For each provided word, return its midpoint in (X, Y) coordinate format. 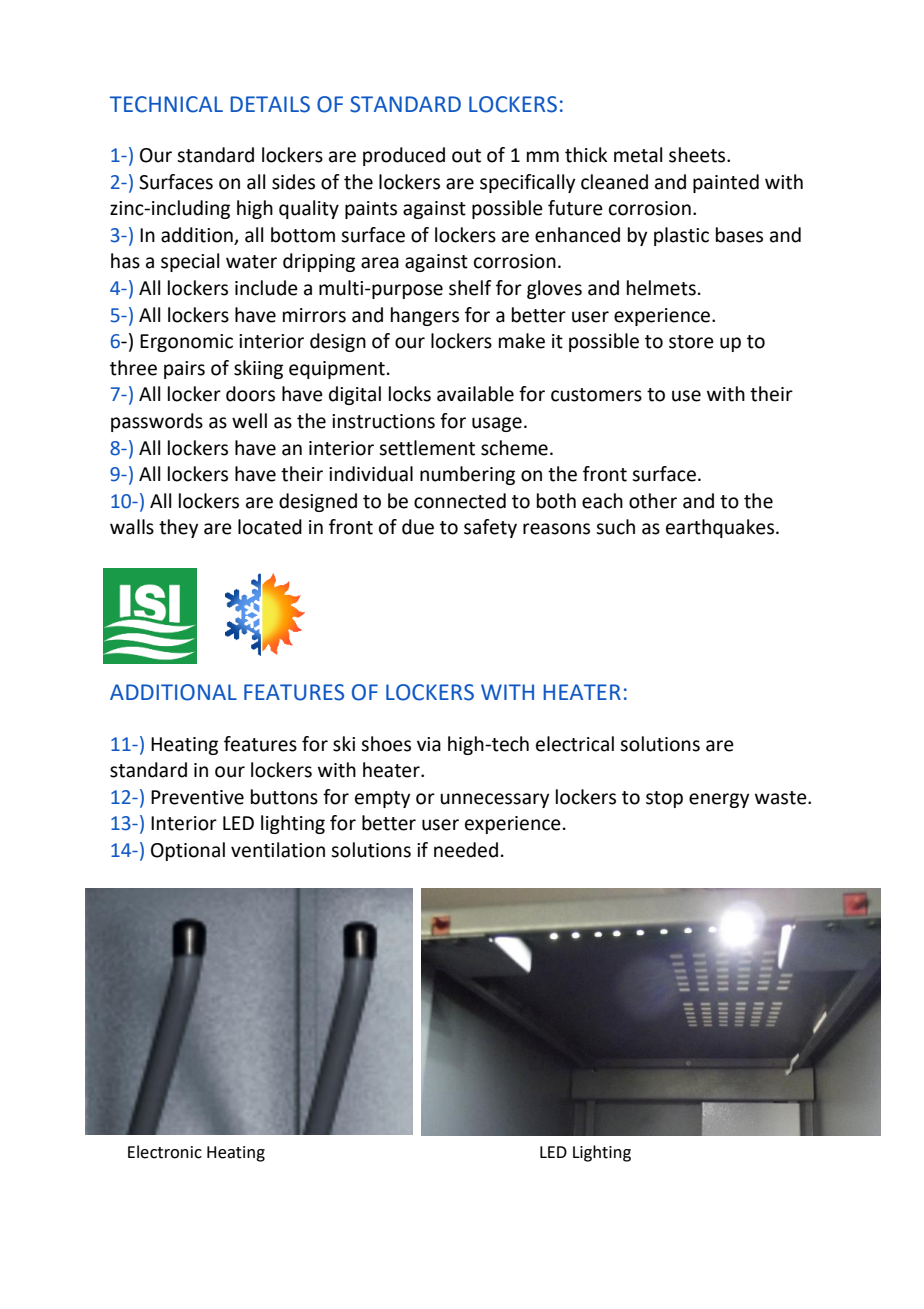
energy (719, 800)
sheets (698, 155)
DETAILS (270, 104)
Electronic (165, 1152)
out (466, 156)
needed (466, 850)
